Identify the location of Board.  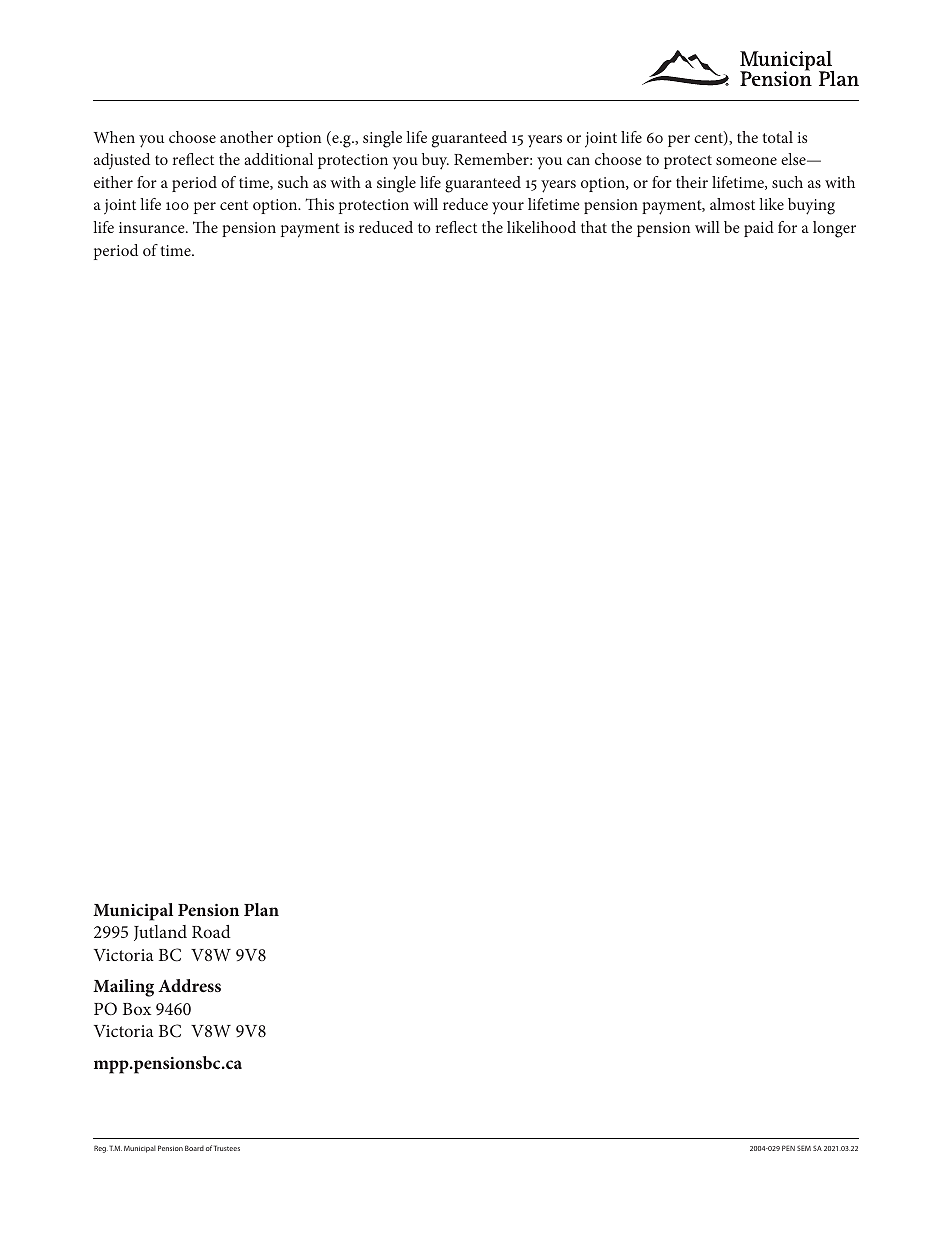
(194, 1148).
